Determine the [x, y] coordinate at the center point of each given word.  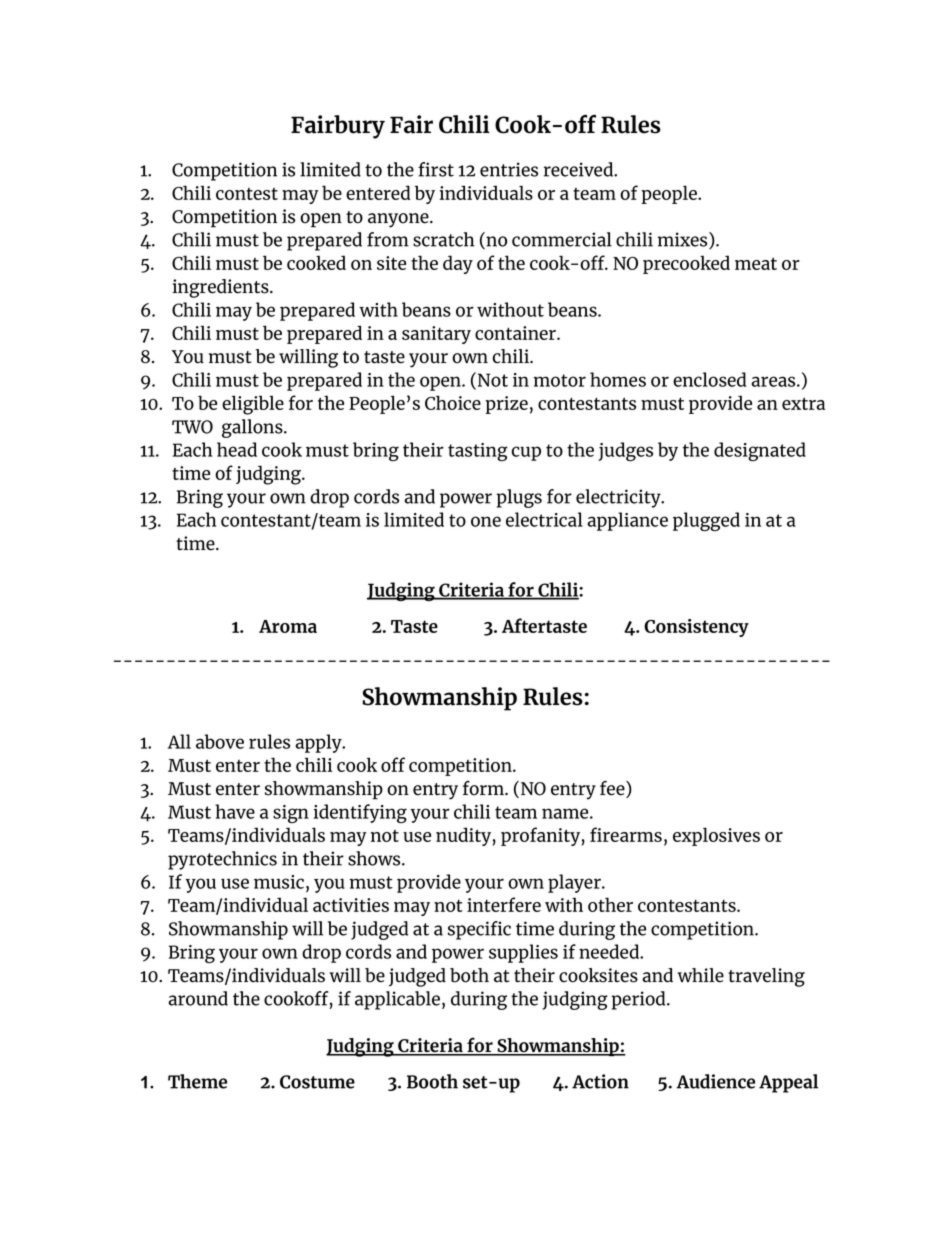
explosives [716, 836]
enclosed [709, 379]
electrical [544, 519]
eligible [253, 405]
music [279, 882]
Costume [317, 1082]
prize [506, 405]
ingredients [221, 288]
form [484, 788]
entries [509, 169]
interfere [504, 904]
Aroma [288, 626]
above [220, 741]
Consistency [696, 628]
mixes [684, 240]
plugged [706, 522]
